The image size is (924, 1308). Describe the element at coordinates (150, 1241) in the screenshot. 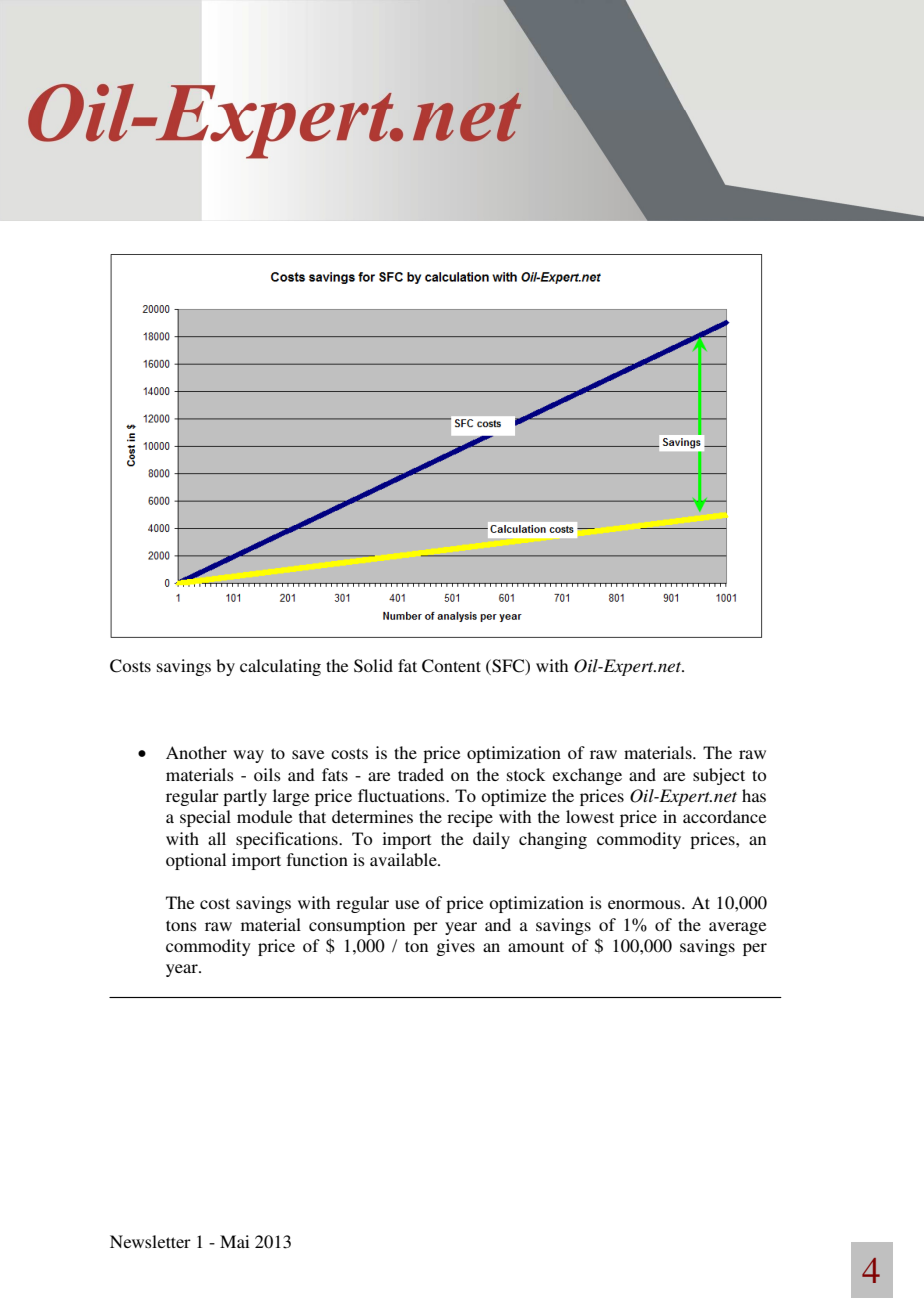

I see `Newsletter` at that location.
